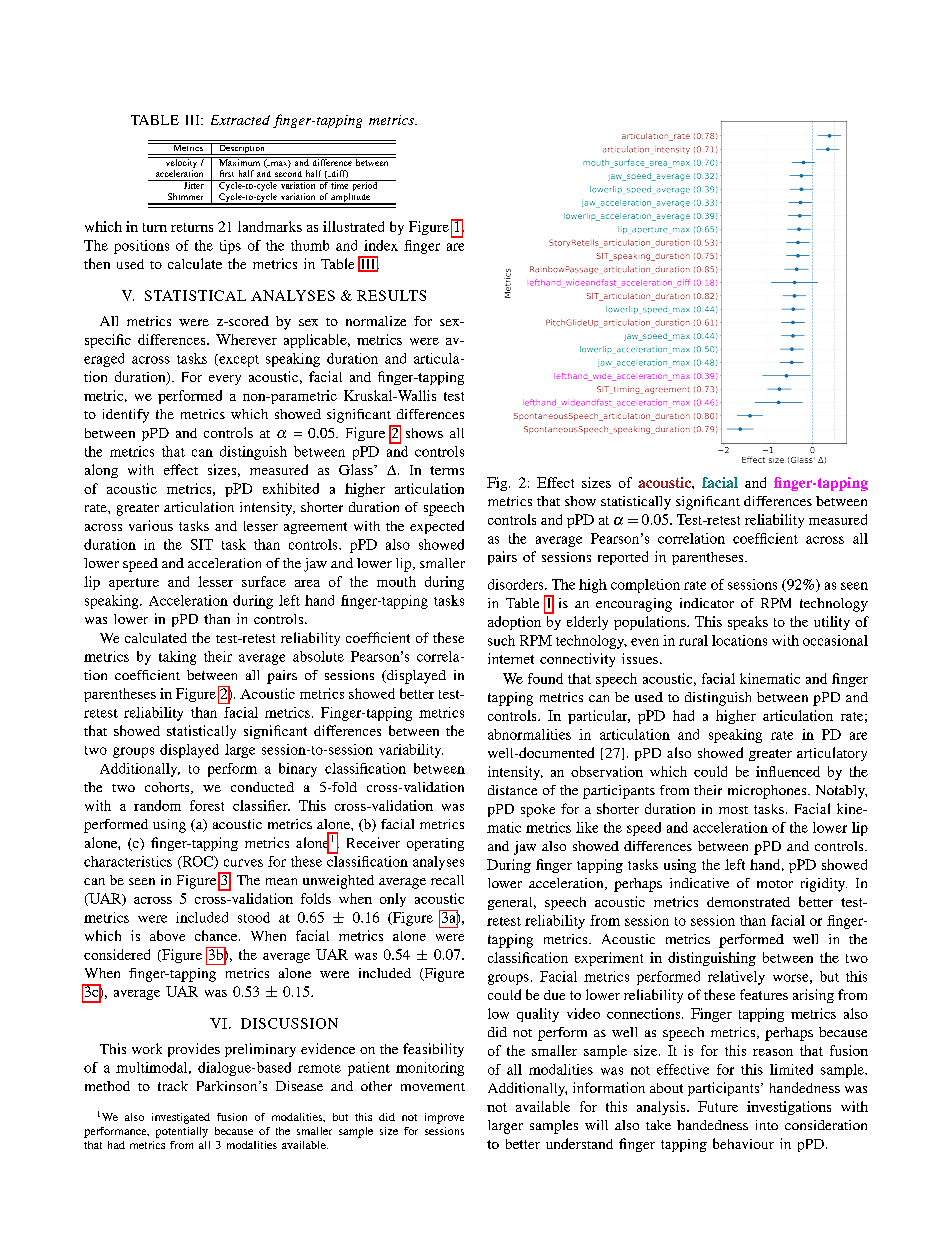 Image resolution: width=952 pixels, height=1233 pixels. Describe the element at coordinates (447, 880) in the screenshot. I see `recall` at that location.
